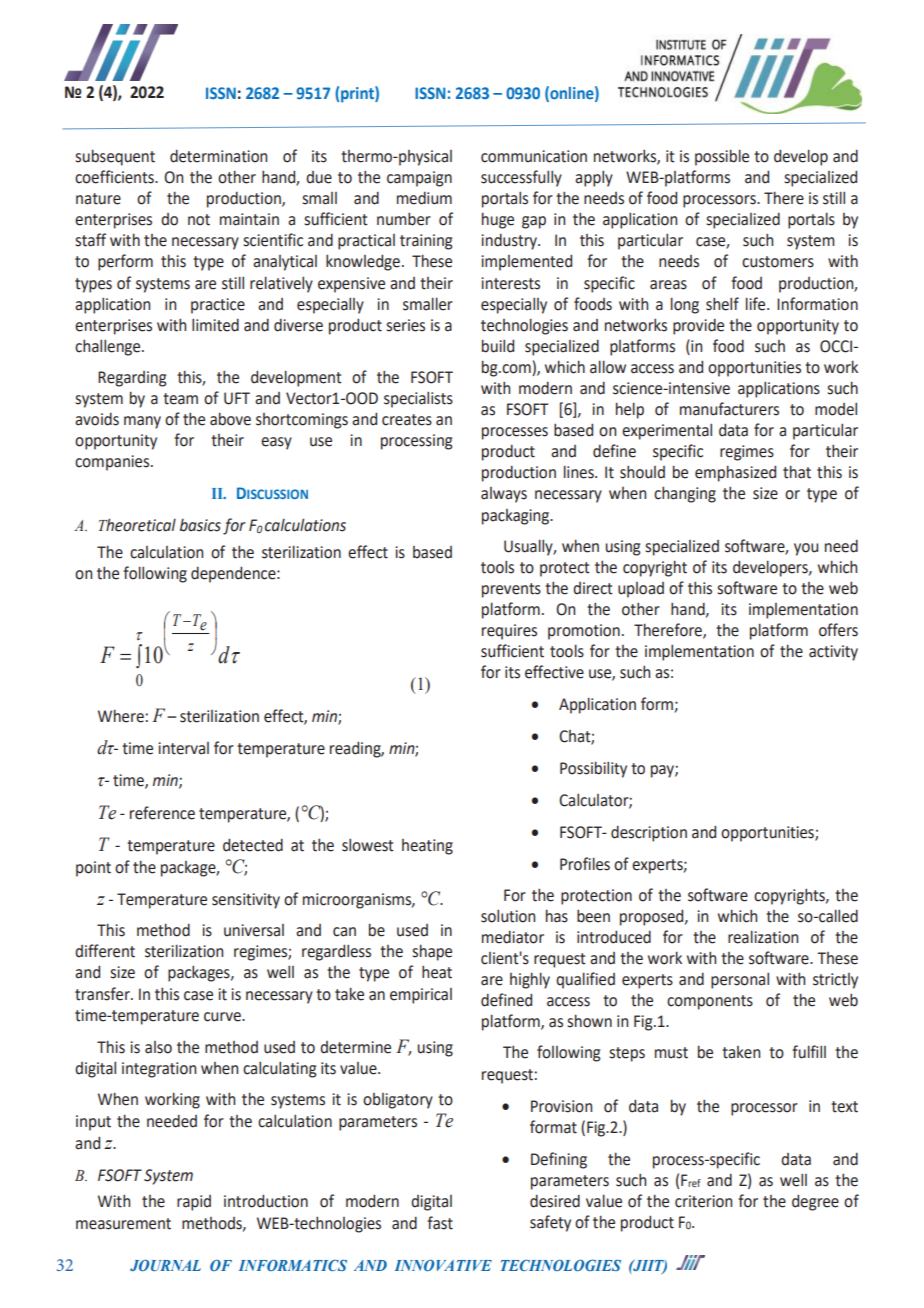 Image resolution: width=924 pixels, height=1308 pixels. I want to click on rapid, so click(194, 1203).
